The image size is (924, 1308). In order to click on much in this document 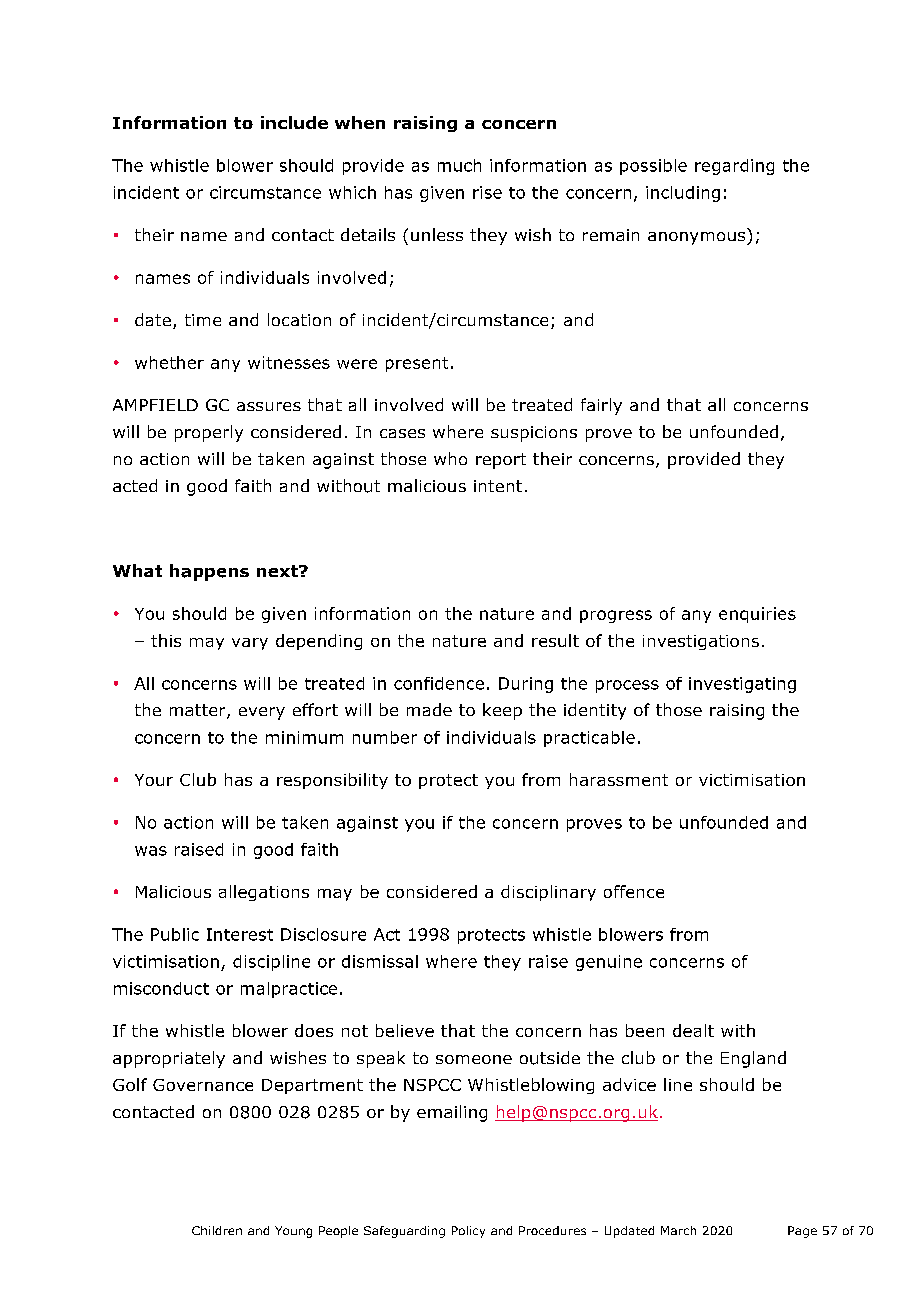, I will do `click(459, 165)`.
